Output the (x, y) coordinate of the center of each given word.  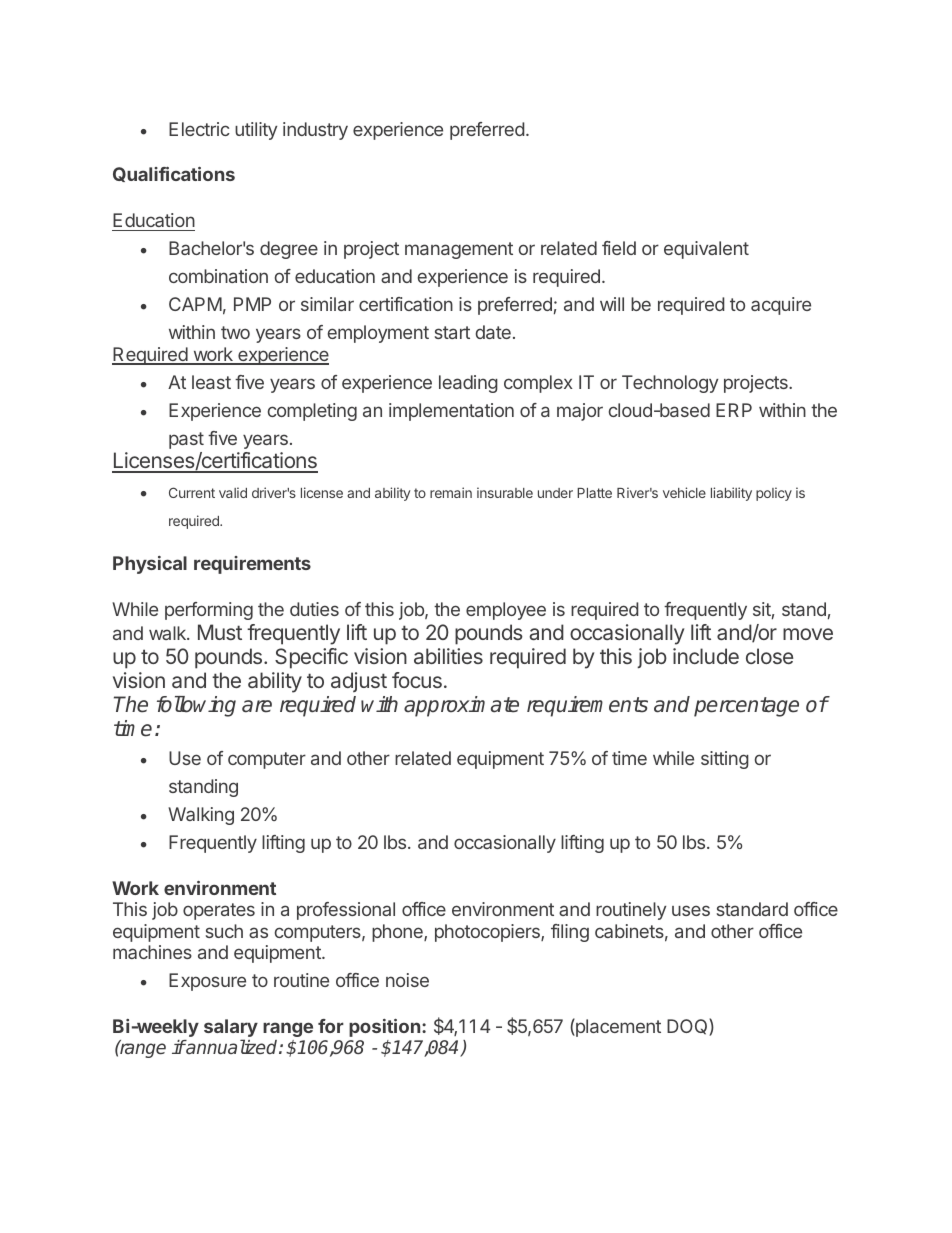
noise (407, 980)
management (459, 250)
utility (256, 131)
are (257, 706)
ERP (734, 410)
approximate (461, 706)
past (186, 440)
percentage (746, 707)
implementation (451, 412)
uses (691, 910)
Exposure (207, 982)
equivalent (706, 250)
